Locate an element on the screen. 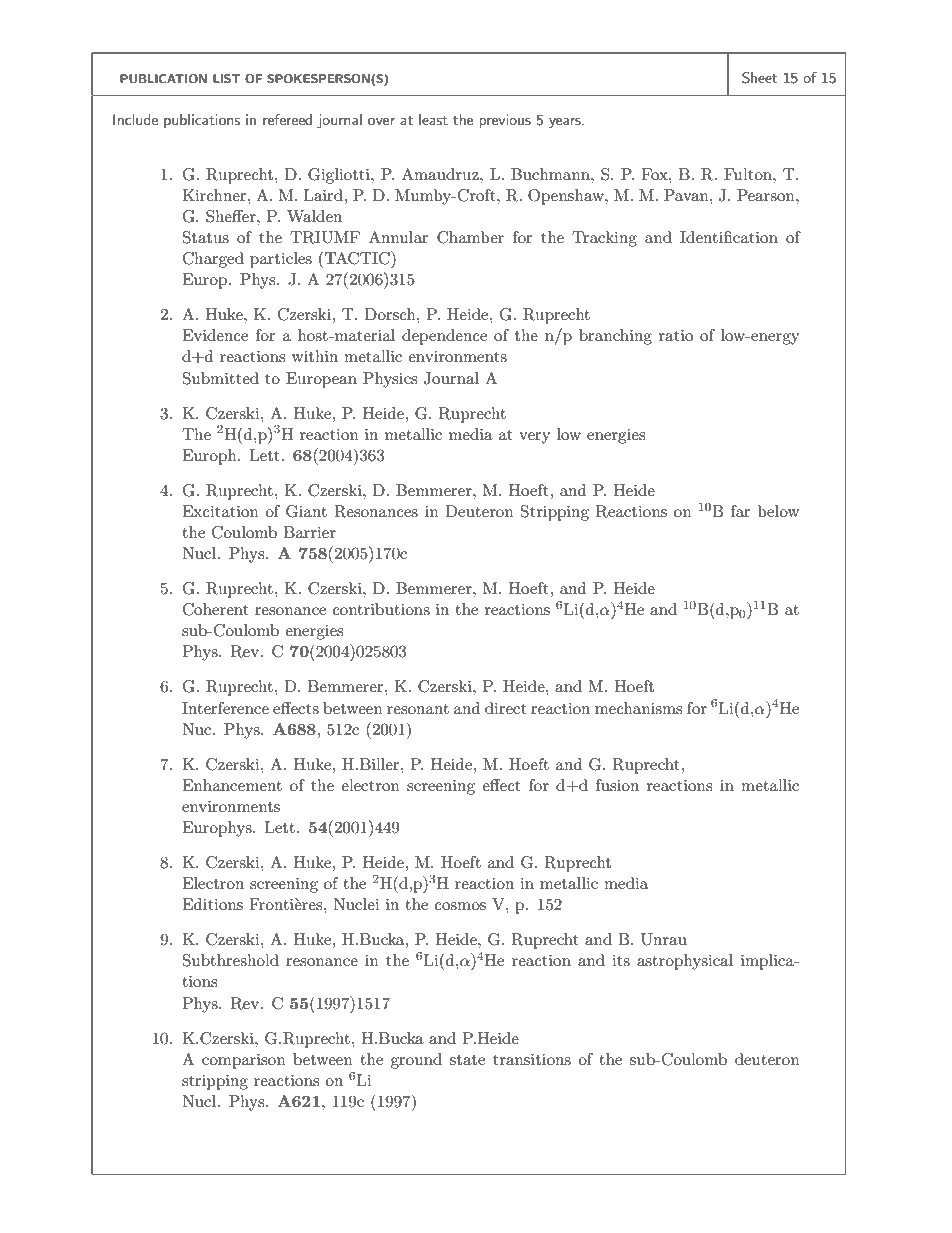  comparison is located at coordinates (244, 1061).
